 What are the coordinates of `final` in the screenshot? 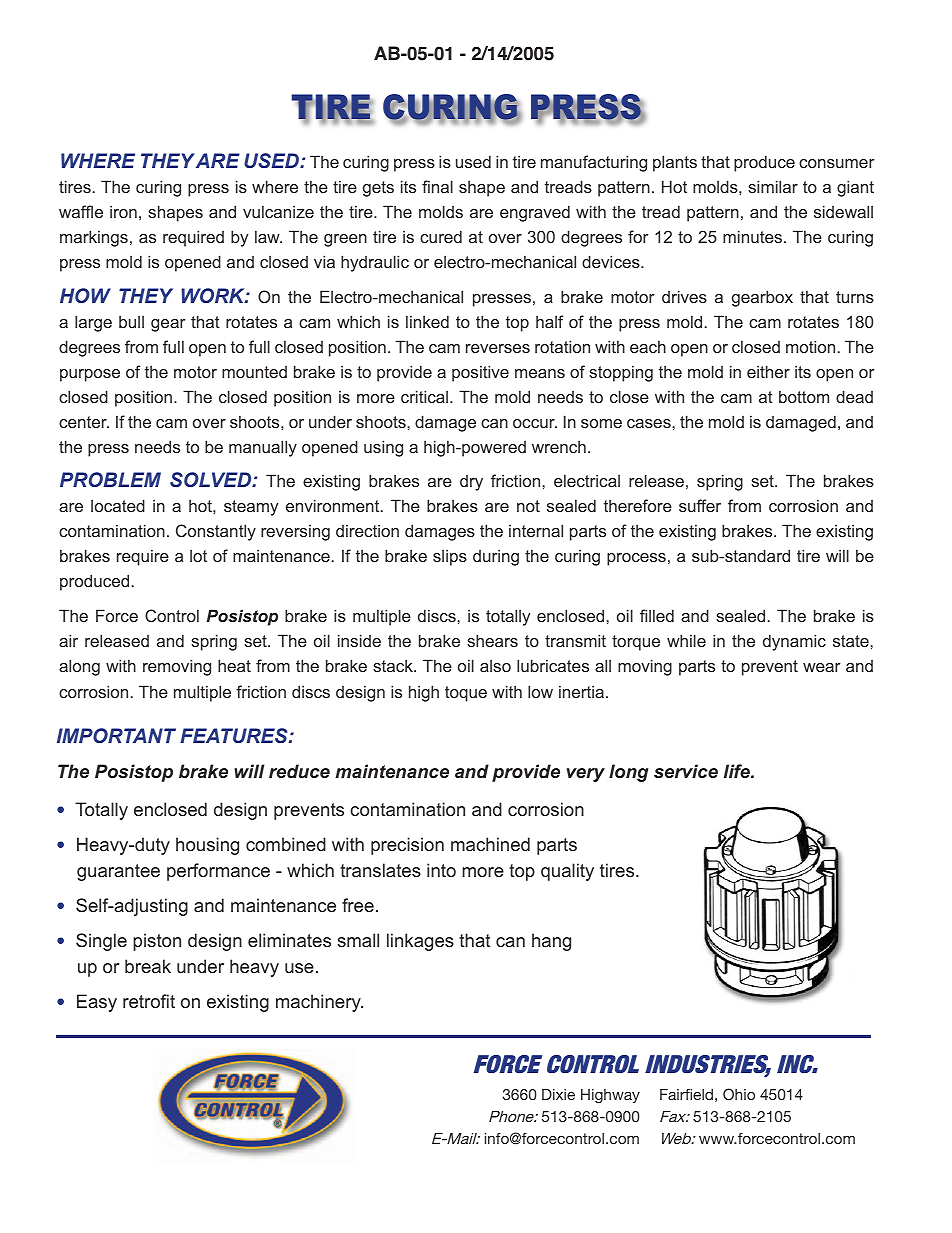 It's located at (437, 186).
